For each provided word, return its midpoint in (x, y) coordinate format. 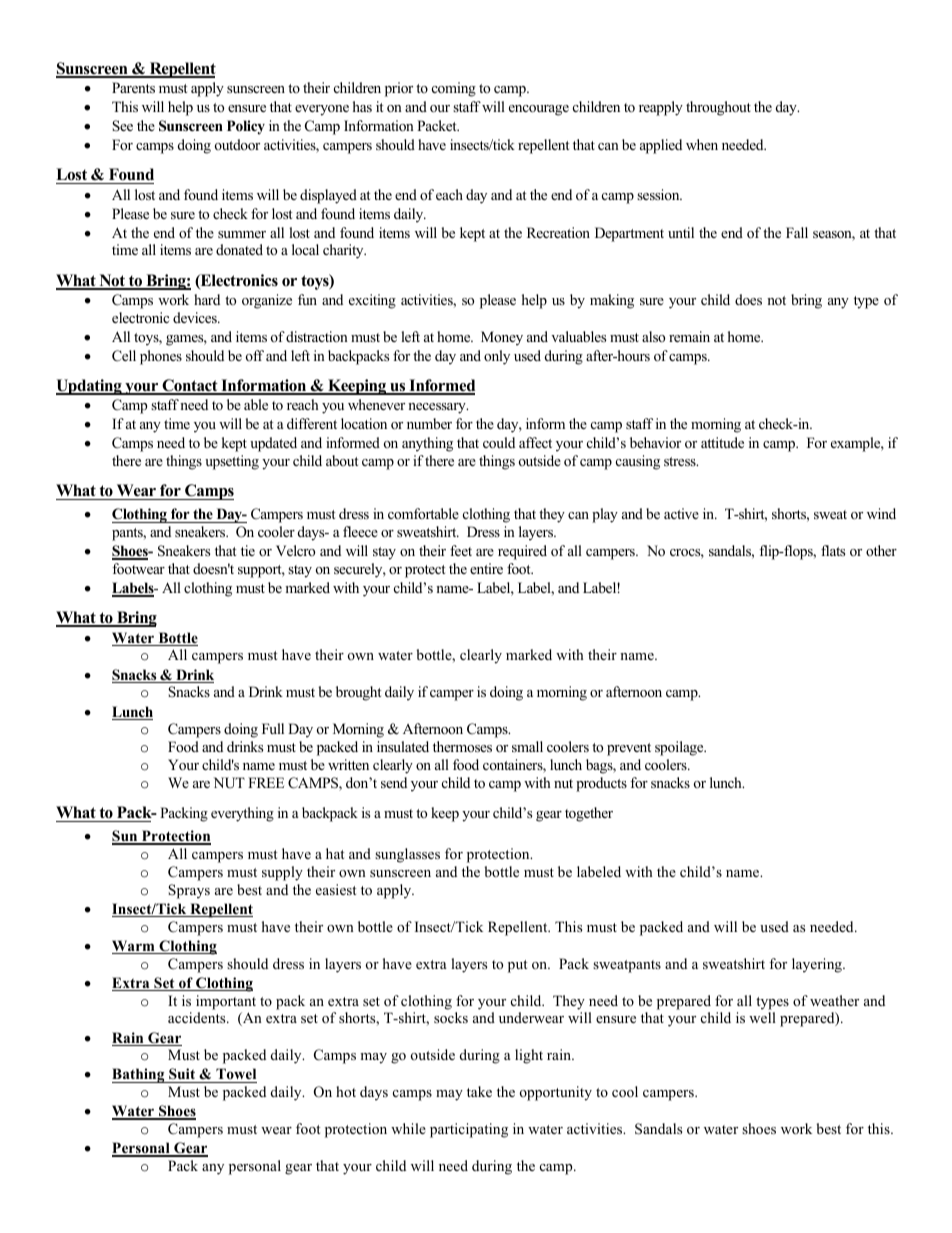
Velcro (295, 550)
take (479, 1091)
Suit (182, 1075)
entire (486, 568)
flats (833, 550)
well (762, 1017)
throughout (718, 108)
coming (454, 89)
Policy (246, 127)
